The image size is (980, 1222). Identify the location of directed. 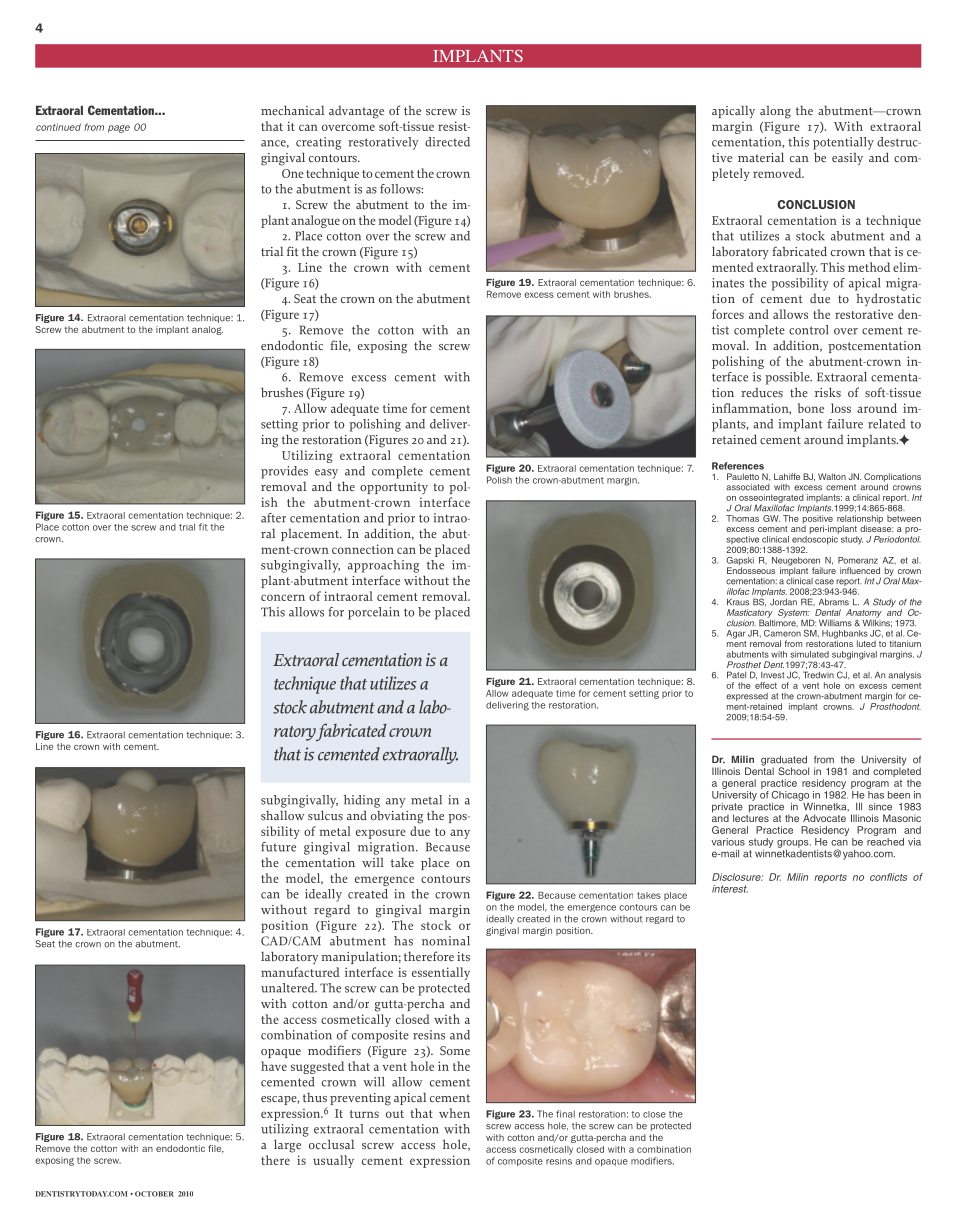
(447, 142).
